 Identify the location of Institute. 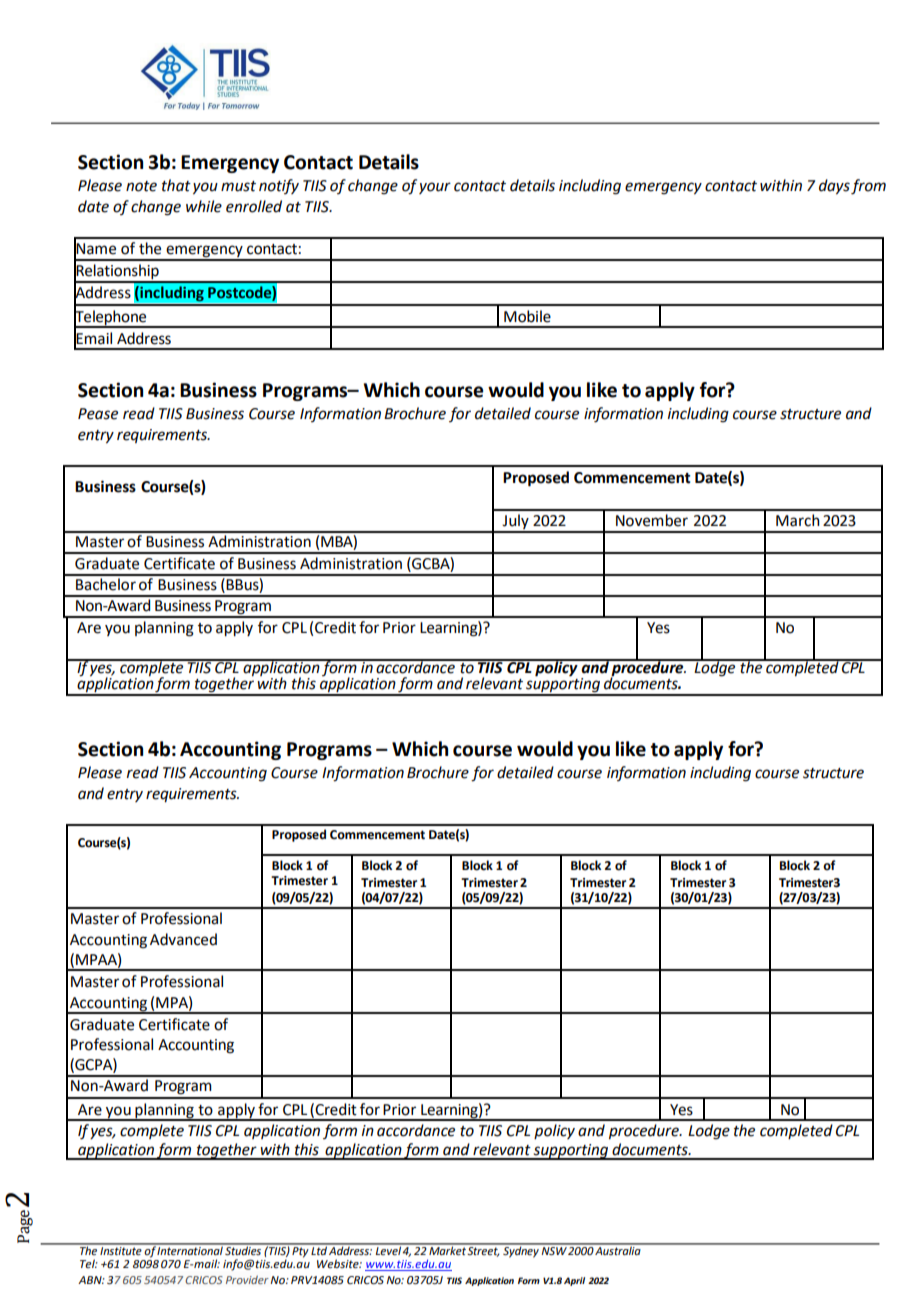
(121, 1250).
